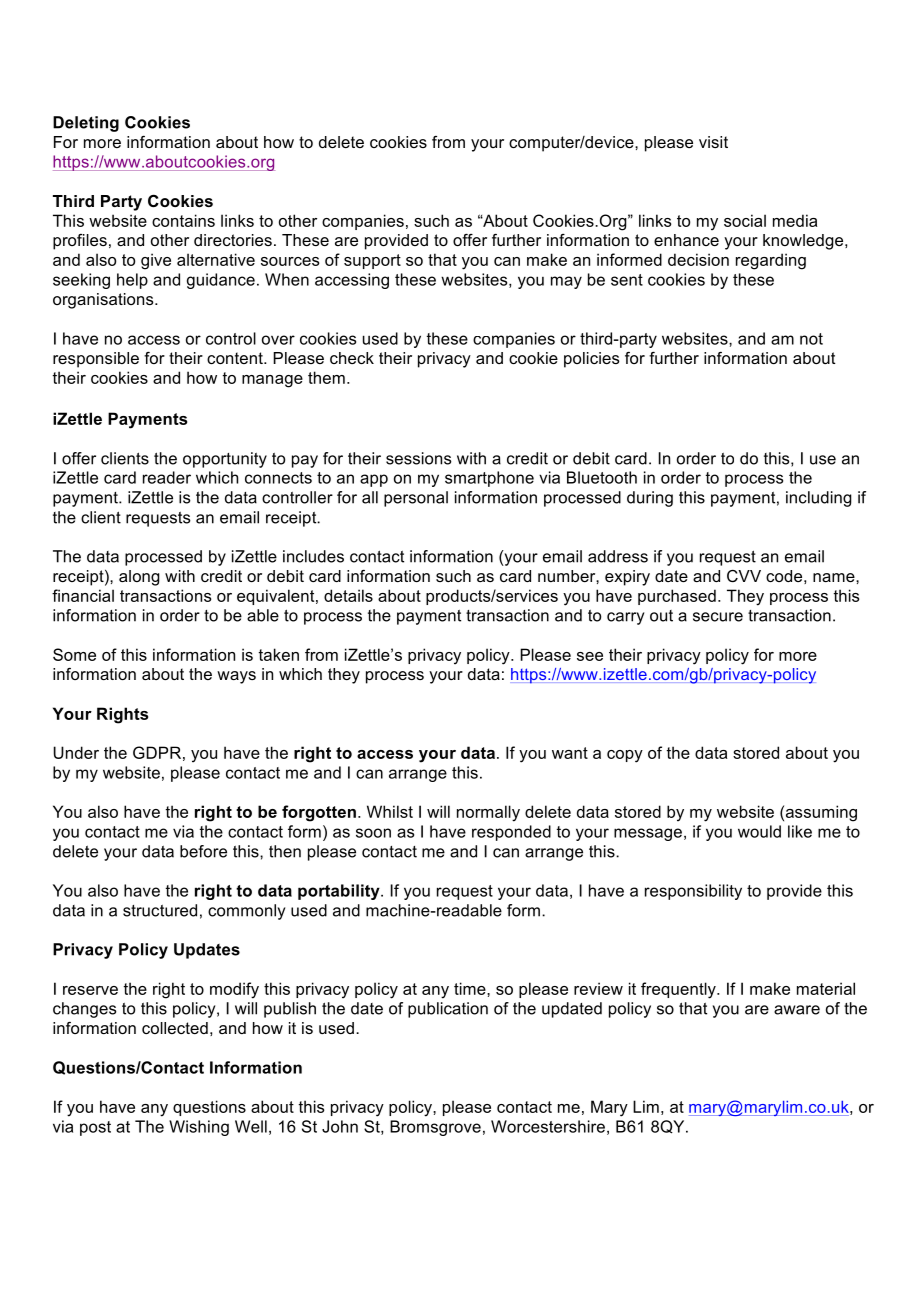 The image size is (924, 1308). I want to click on visit, so click(713, 142).
